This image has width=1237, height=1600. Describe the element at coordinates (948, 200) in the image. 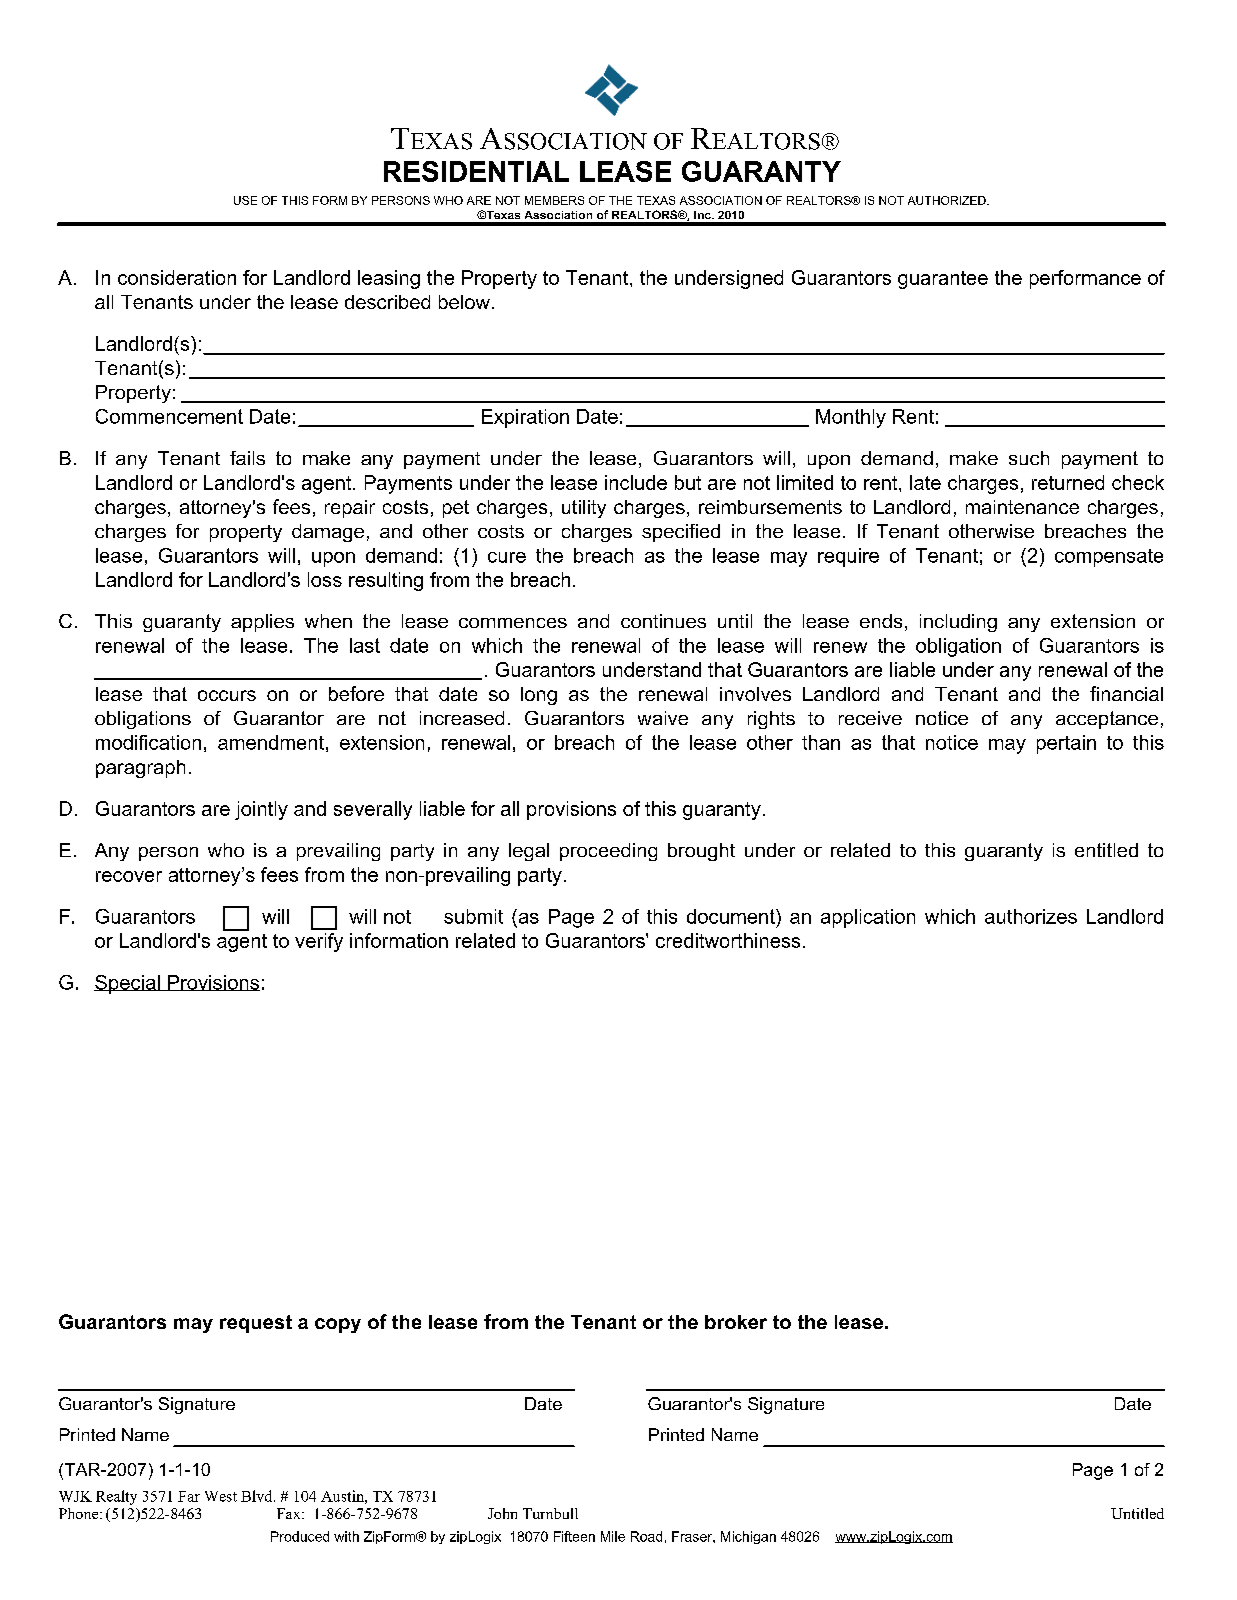

I see `AUTHORIZED` at that location.
